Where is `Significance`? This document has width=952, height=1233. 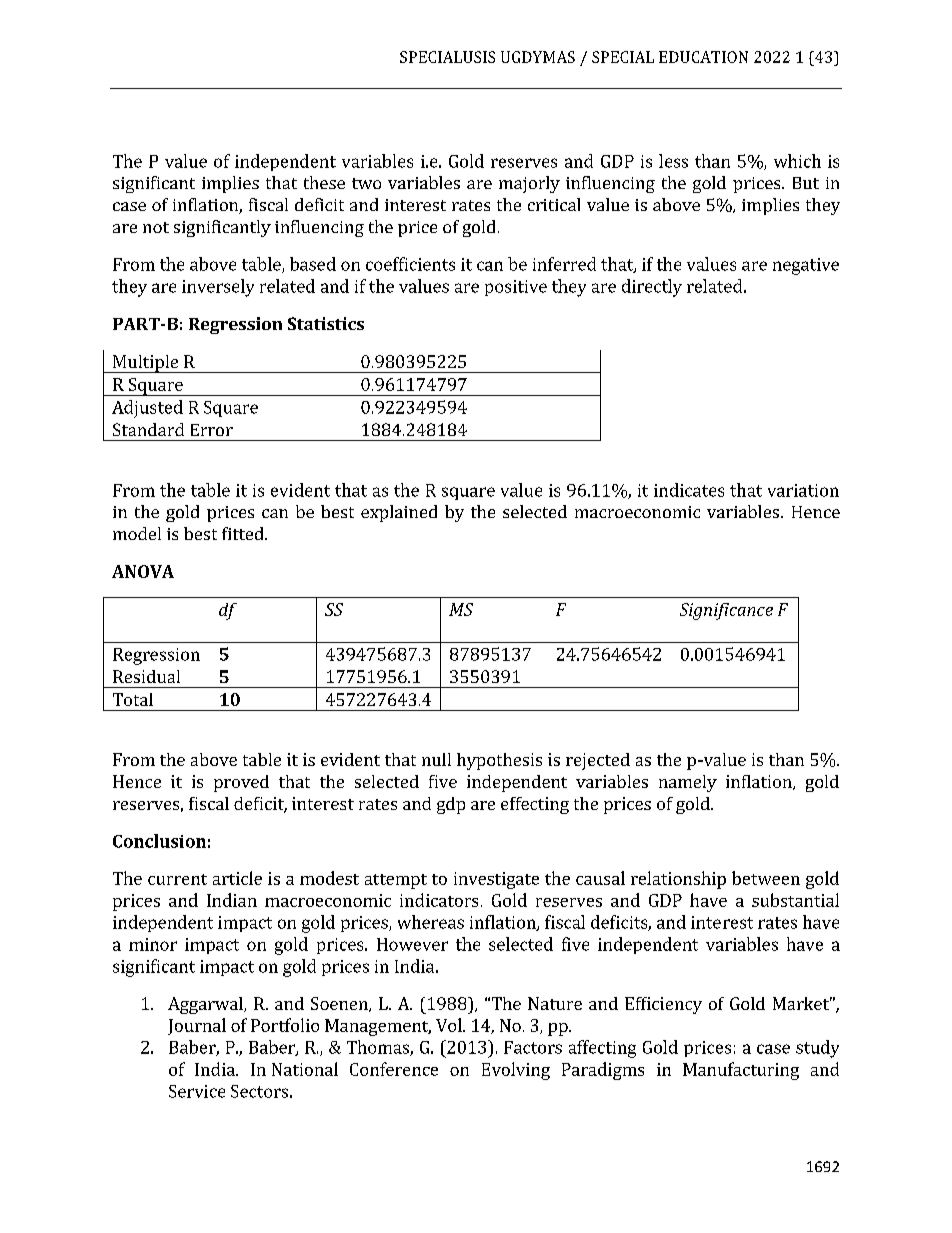
Significance is located at coordinates (726, 611).
